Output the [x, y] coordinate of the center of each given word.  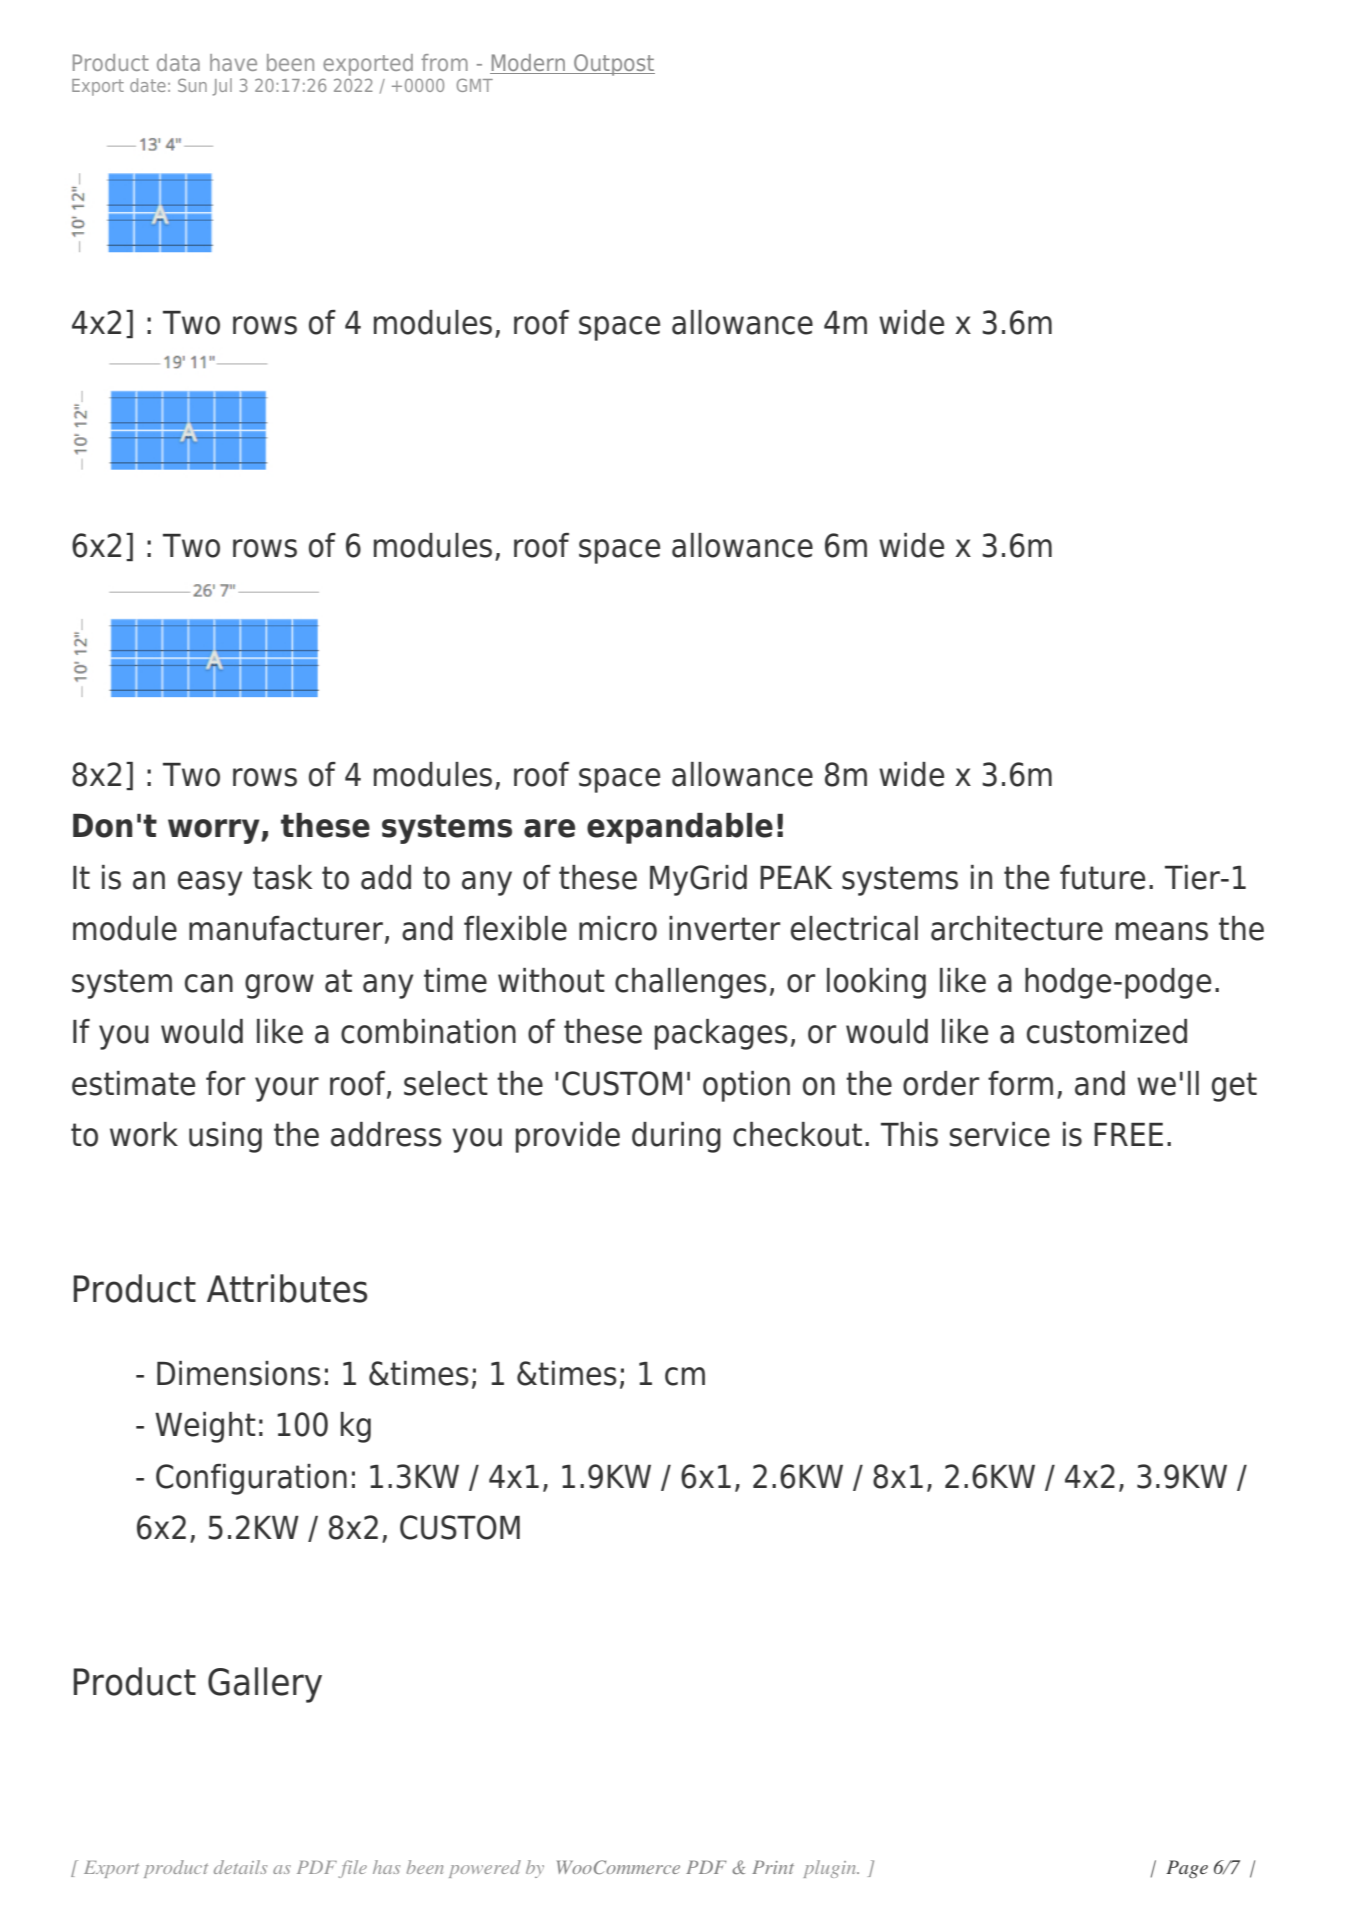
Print [773, 1867]
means [1162, 931]
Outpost [613, 65]
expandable [680, 828]
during [676, 1137]
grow [279, 986]
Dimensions [239, 1373]
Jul [222, 87]
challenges [691, 983]
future [1102, 877]
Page [1187, 1869]
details [240, 1867]
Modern [529, 64]
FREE [1128, 1134]
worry [215, 831]
